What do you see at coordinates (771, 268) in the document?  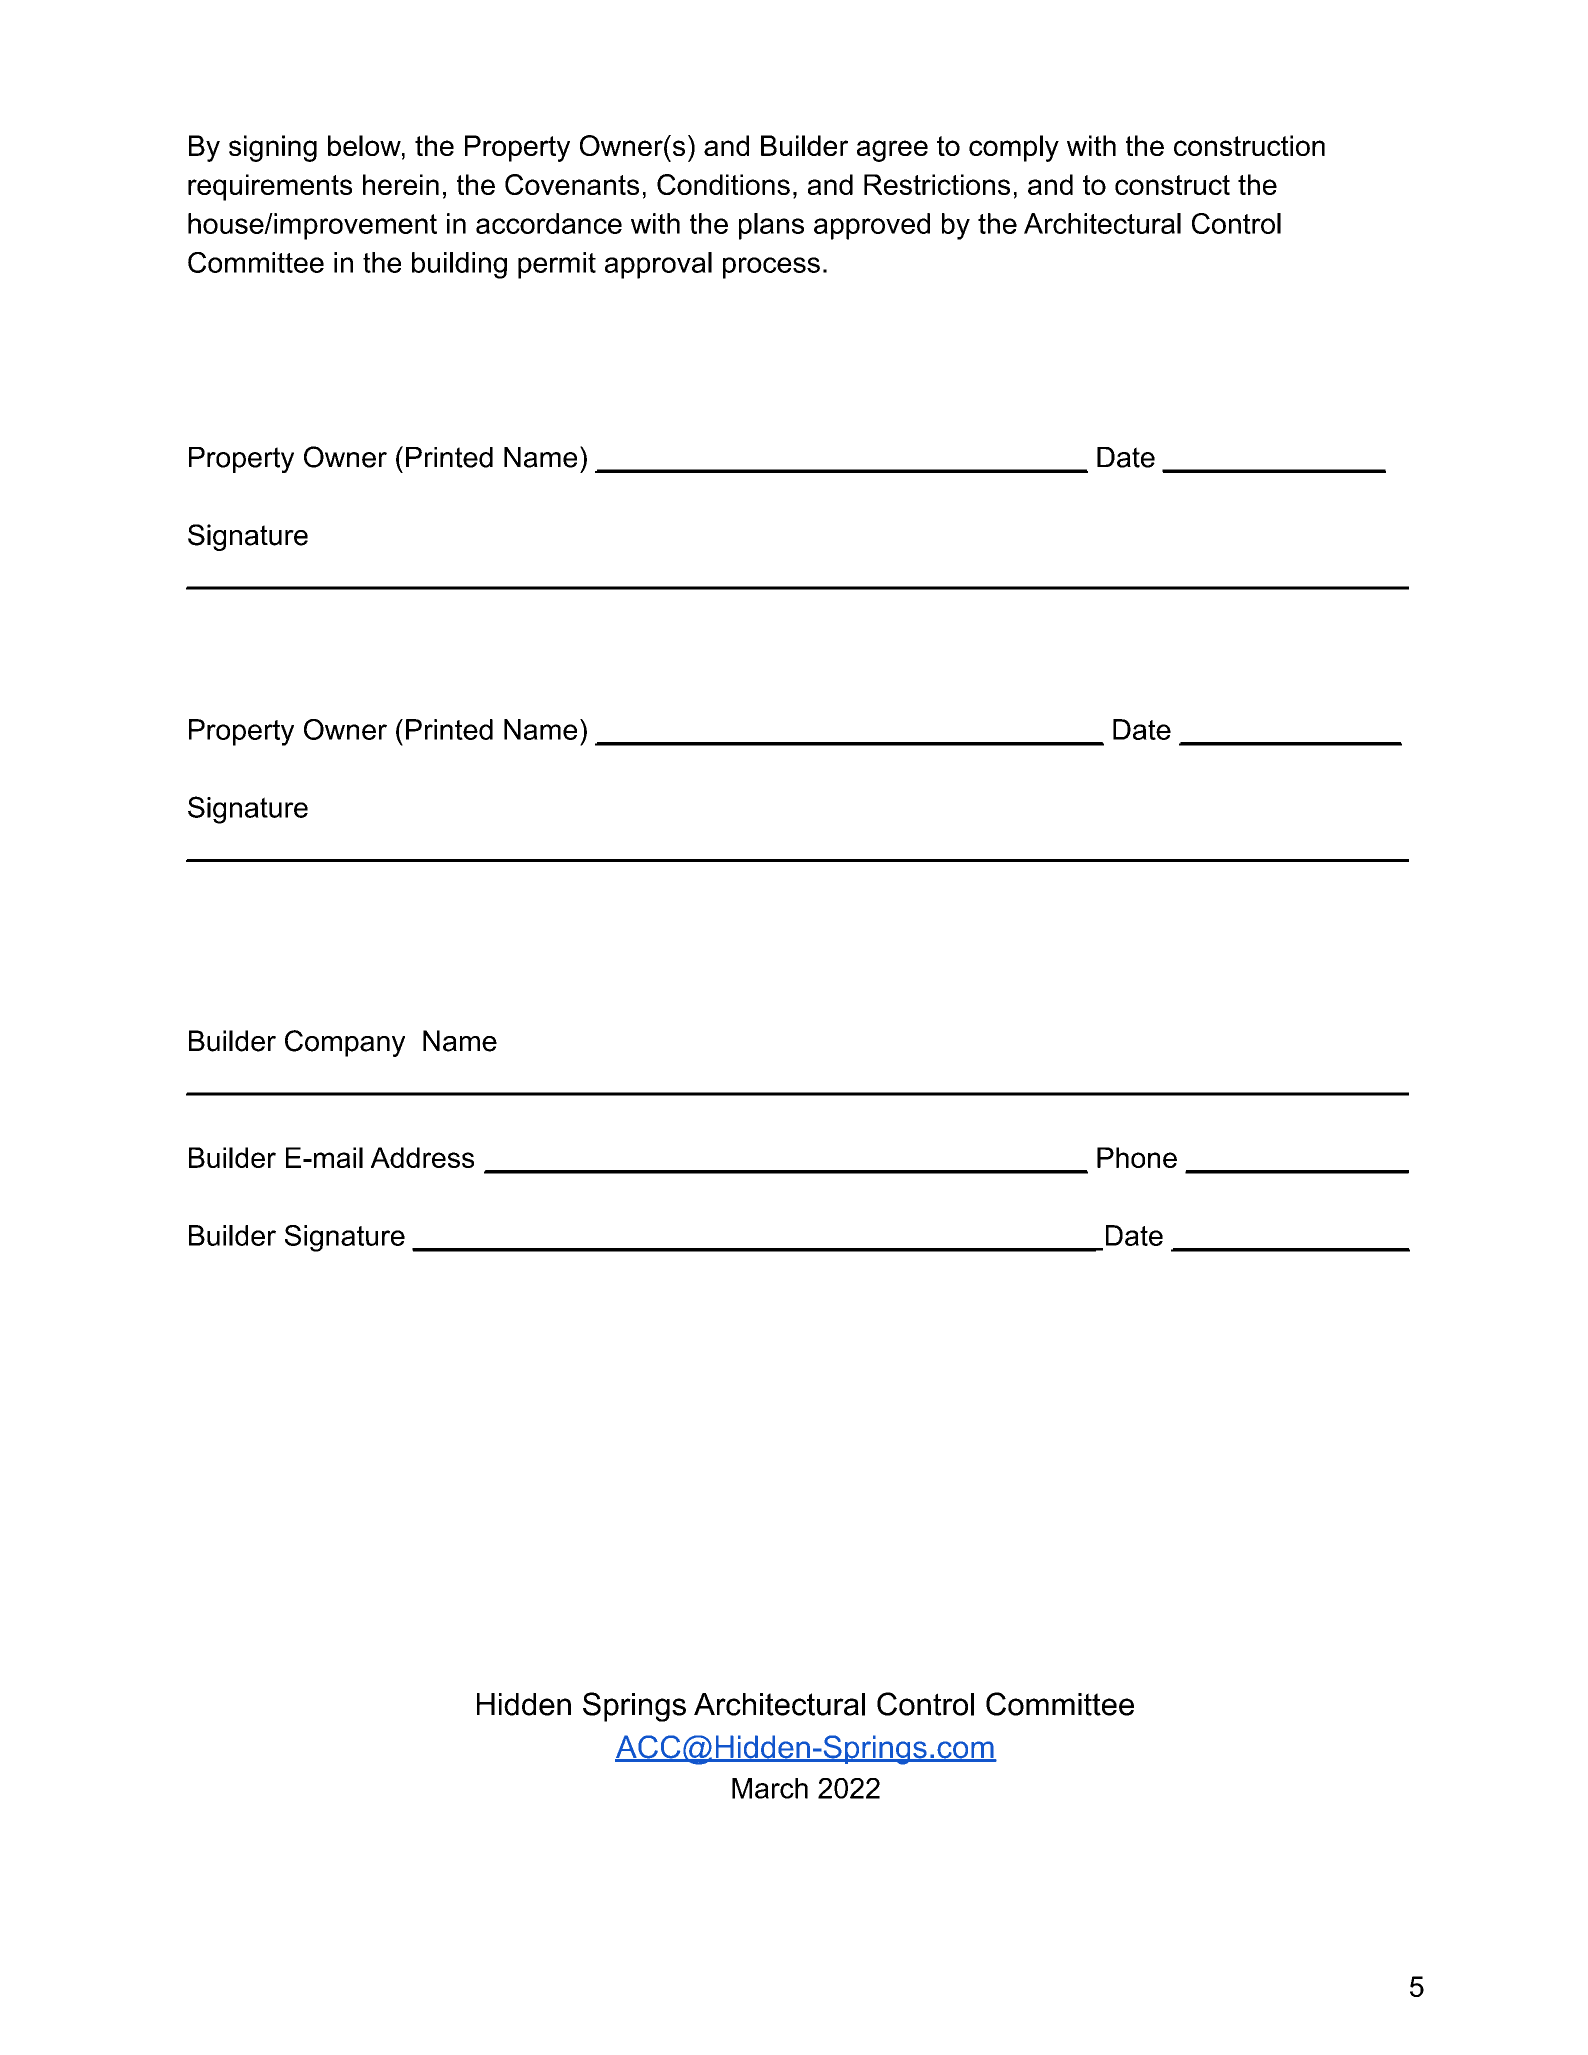 I see `process` at bounding box center [771, 268].
